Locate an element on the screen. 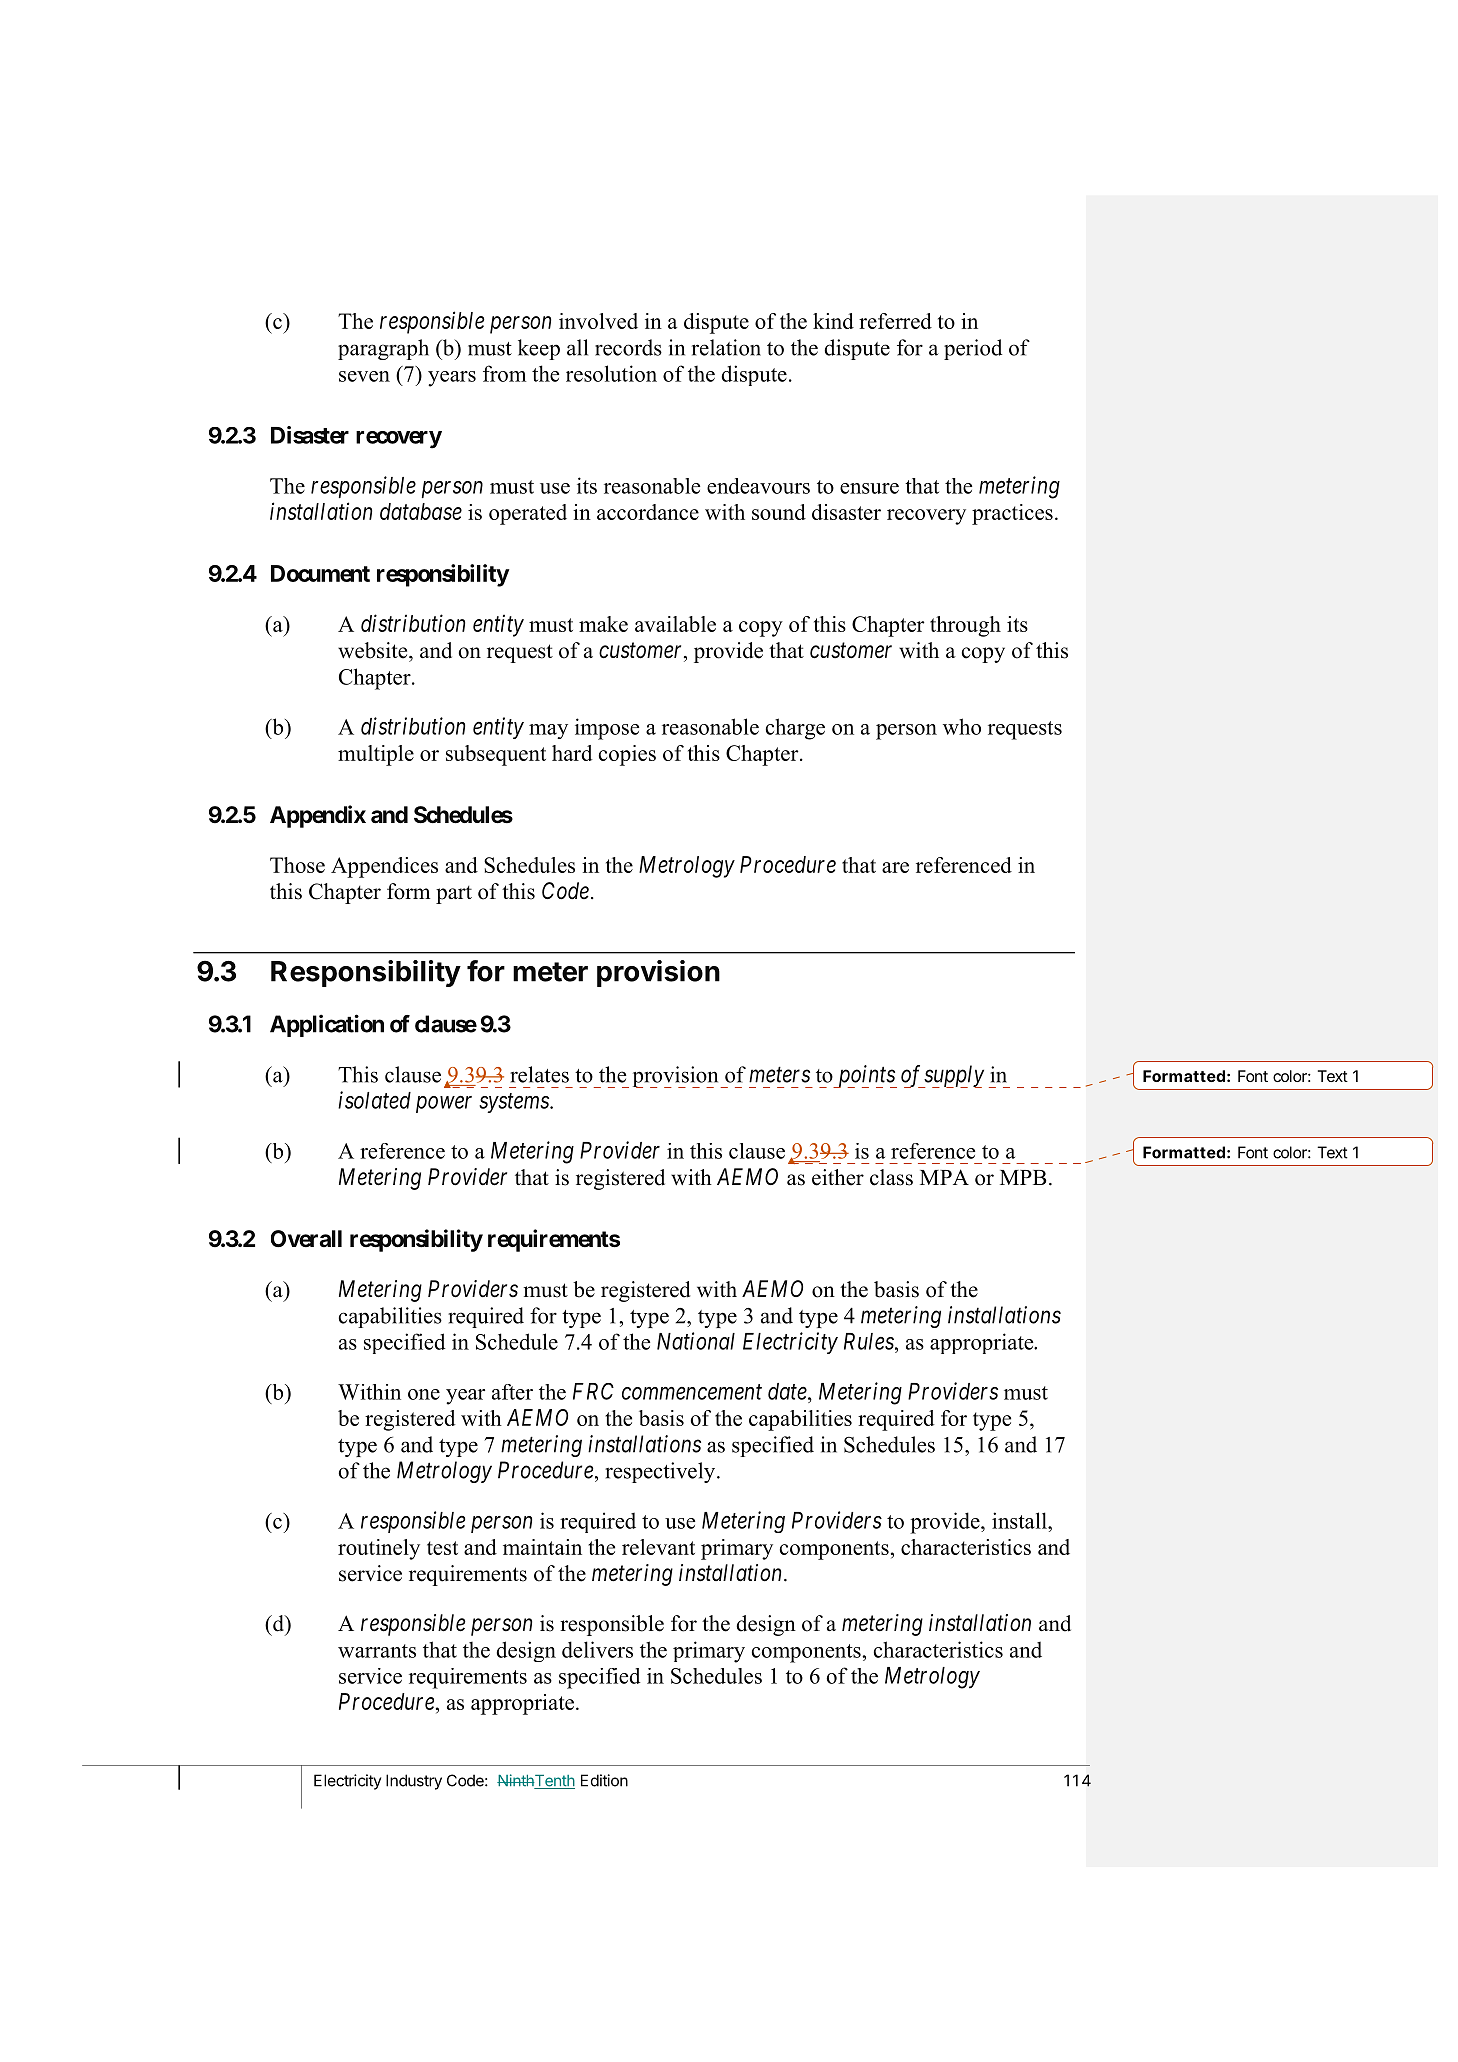 Image resolution: width=1458 pixels, height=2062 pixels. multiple is located at coordinates (376, 755).
